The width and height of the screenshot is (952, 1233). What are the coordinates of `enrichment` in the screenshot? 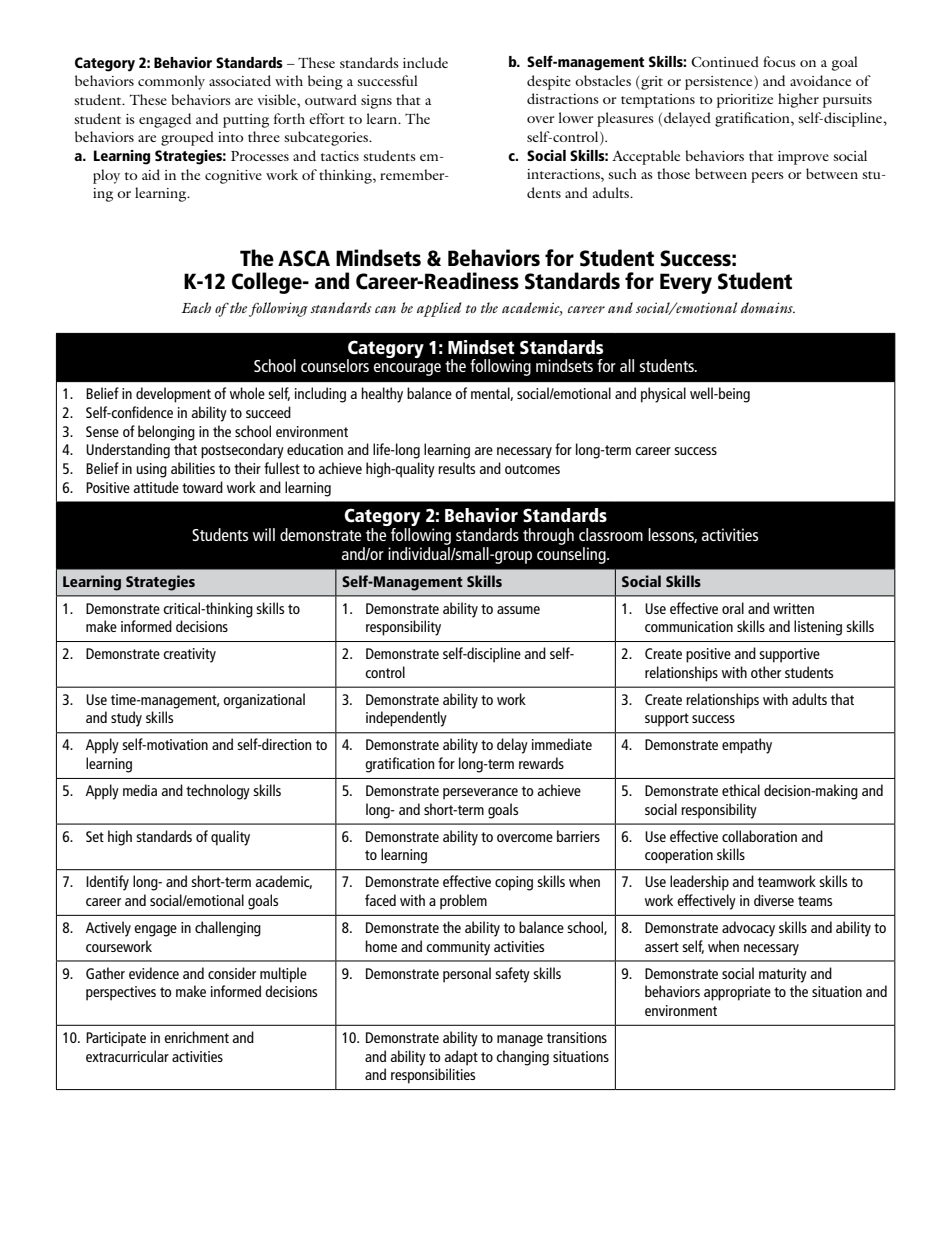 It's located at (196, 1037).
